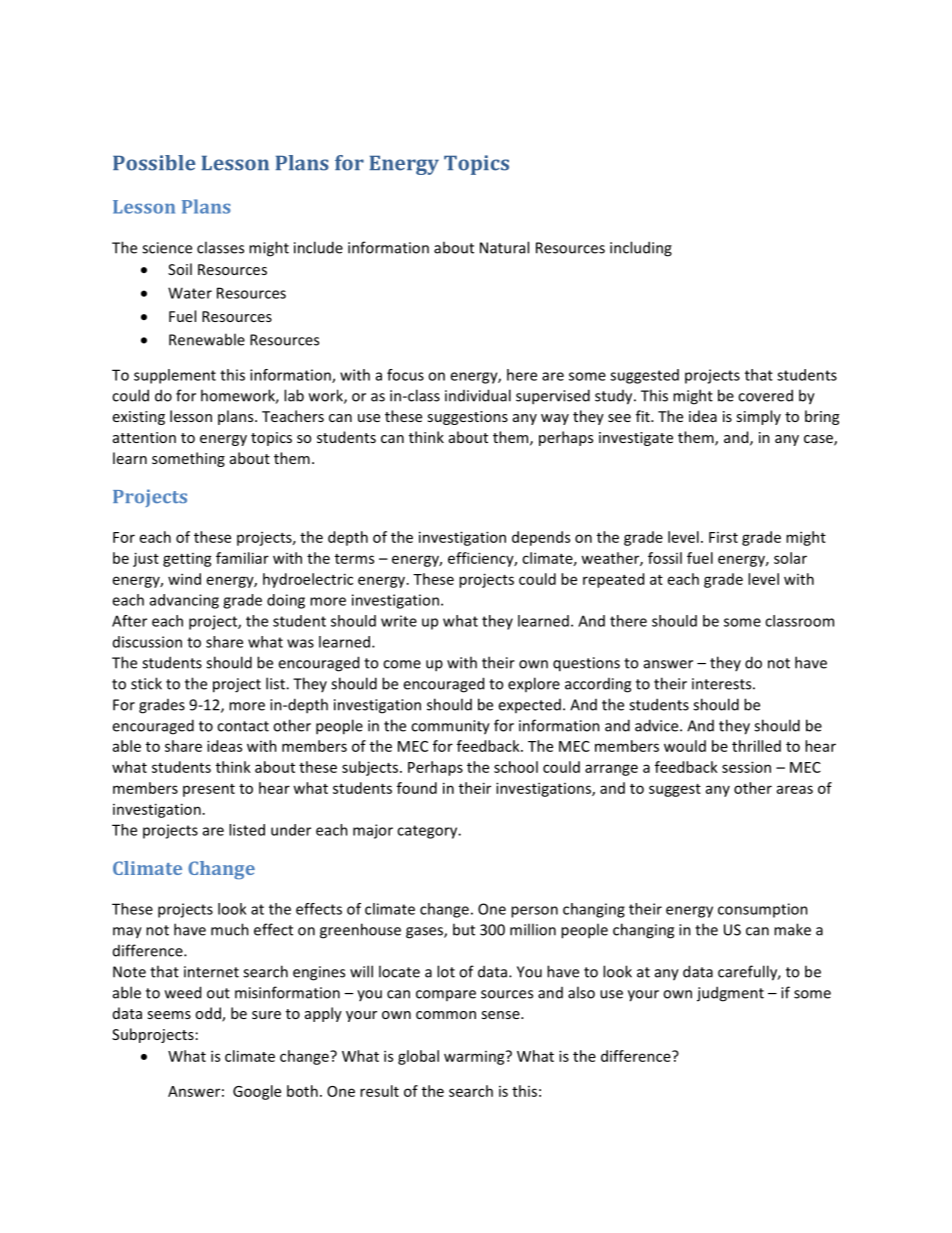 Image resolution: width=952 pixels, height=1233 pixels. I want to click on school, so click(516, 767).
